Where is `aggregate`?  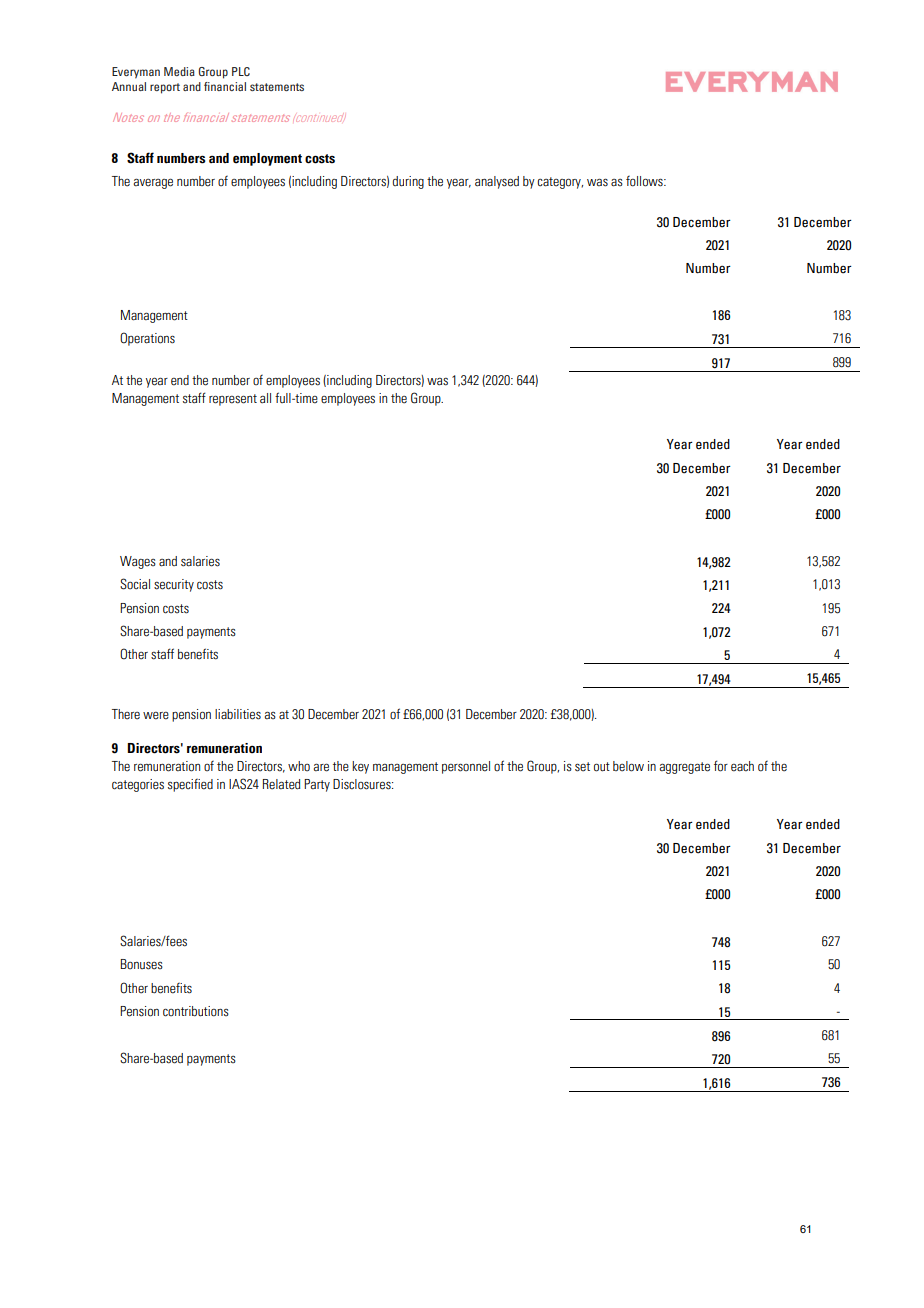
aggregate is located at coordinates (684, 768).
